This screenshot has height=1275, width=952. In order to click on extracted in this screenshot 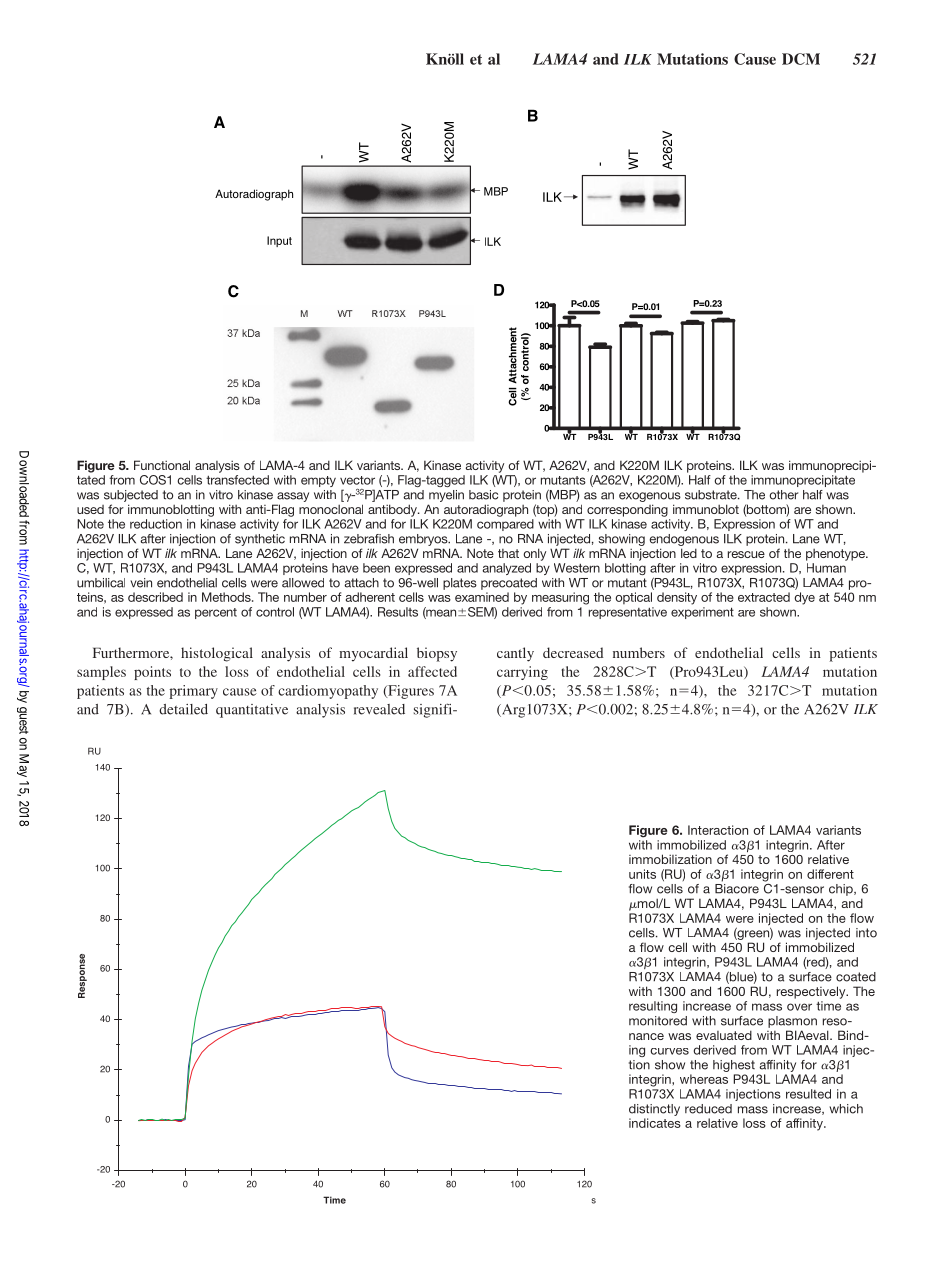, I will do `click(764, 597)`.
